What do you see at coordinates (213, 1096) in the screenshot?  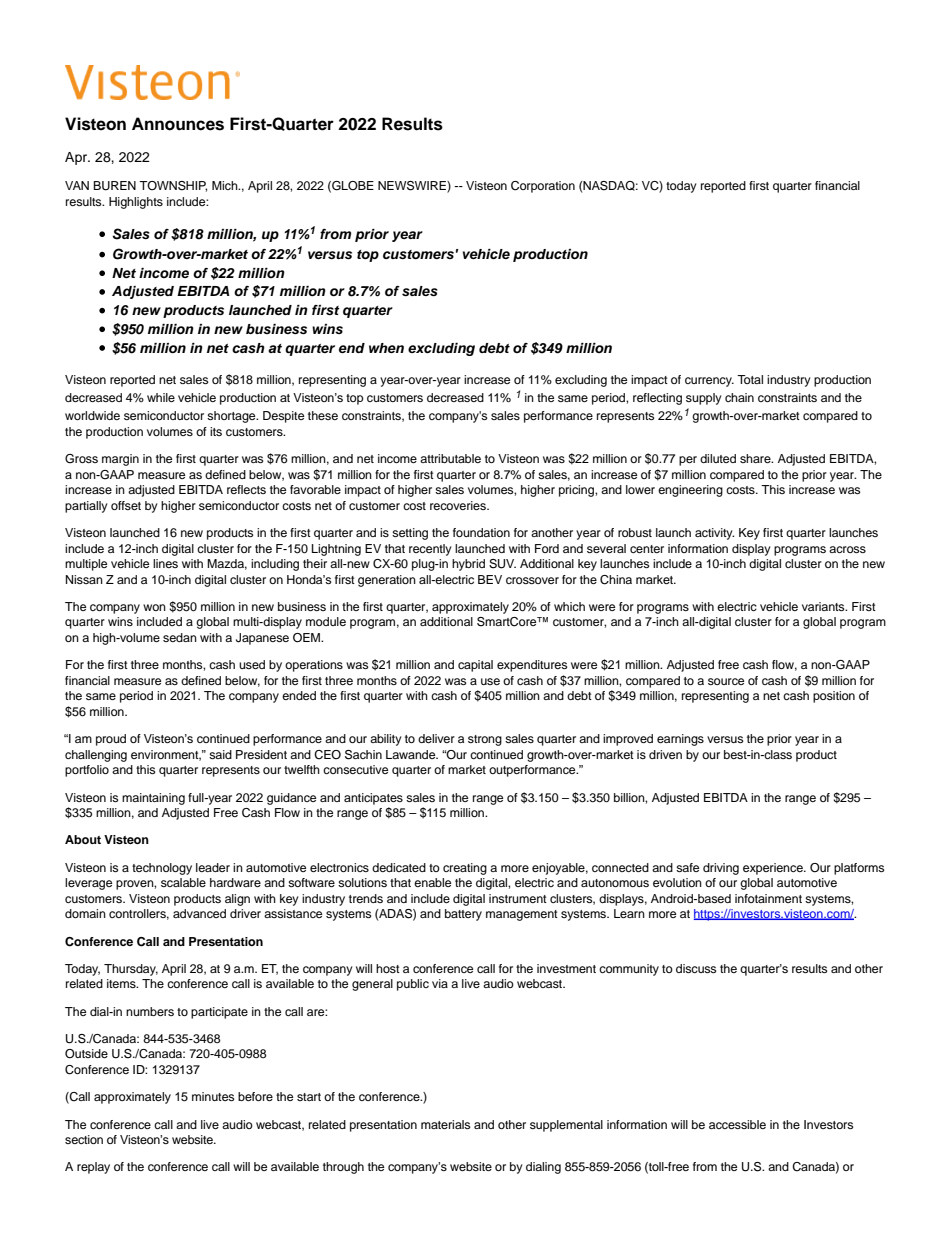 I see `minutes` at bounding box center [213, 1096].
